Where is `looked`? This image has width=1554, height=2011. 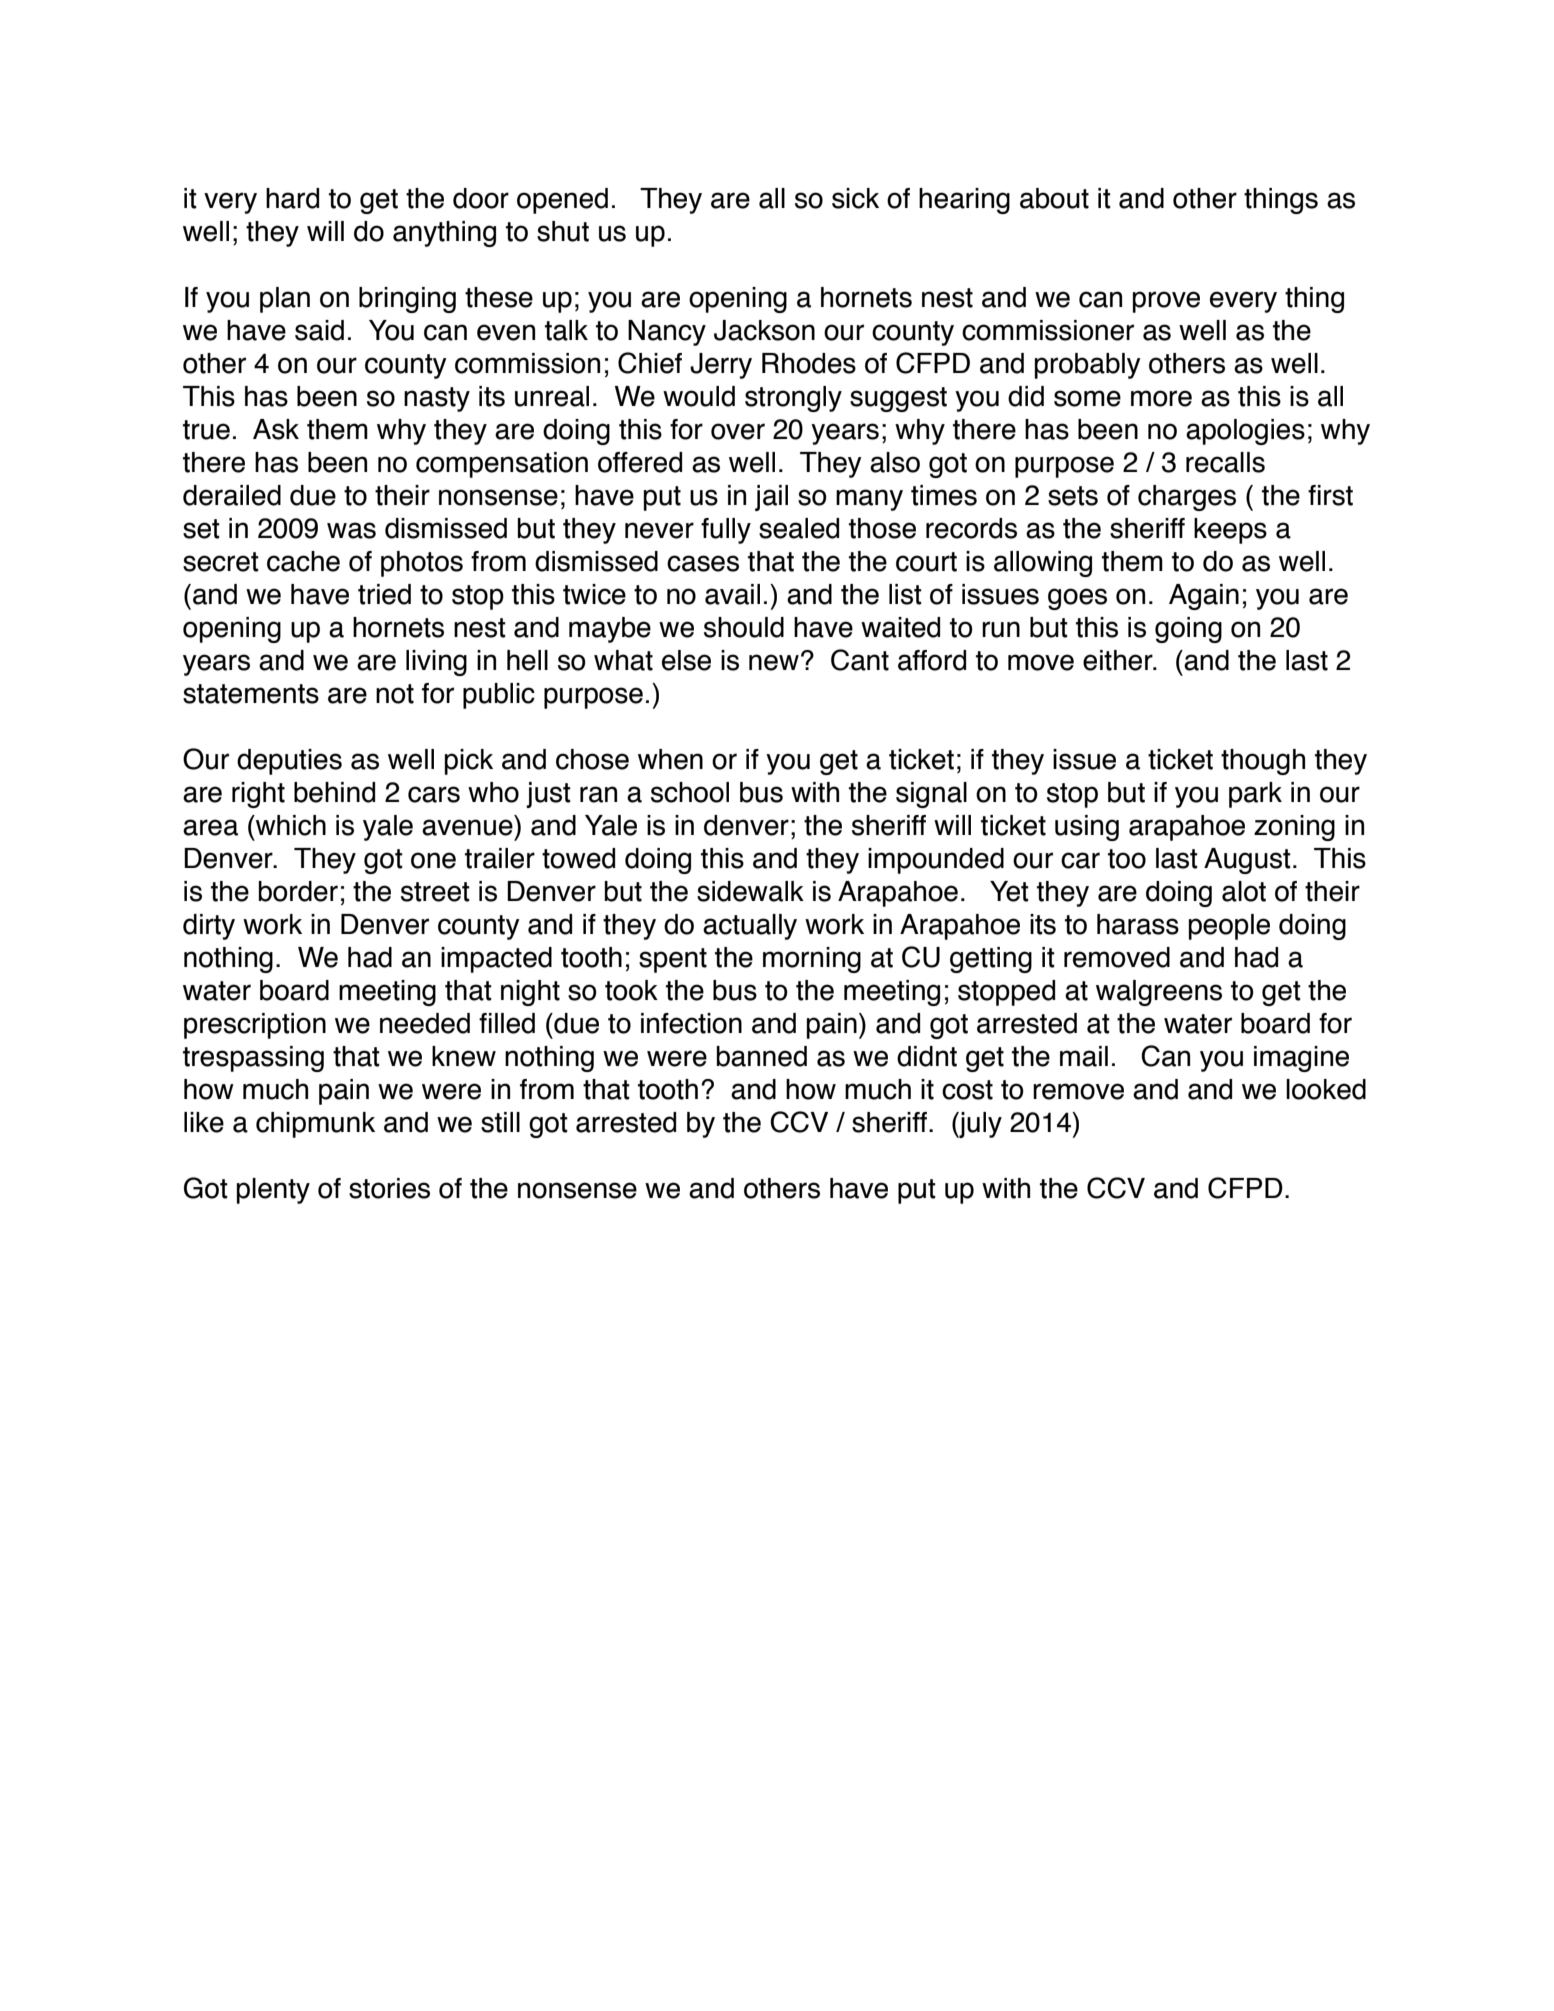
looked is located at coordinates (1326, 1089).
